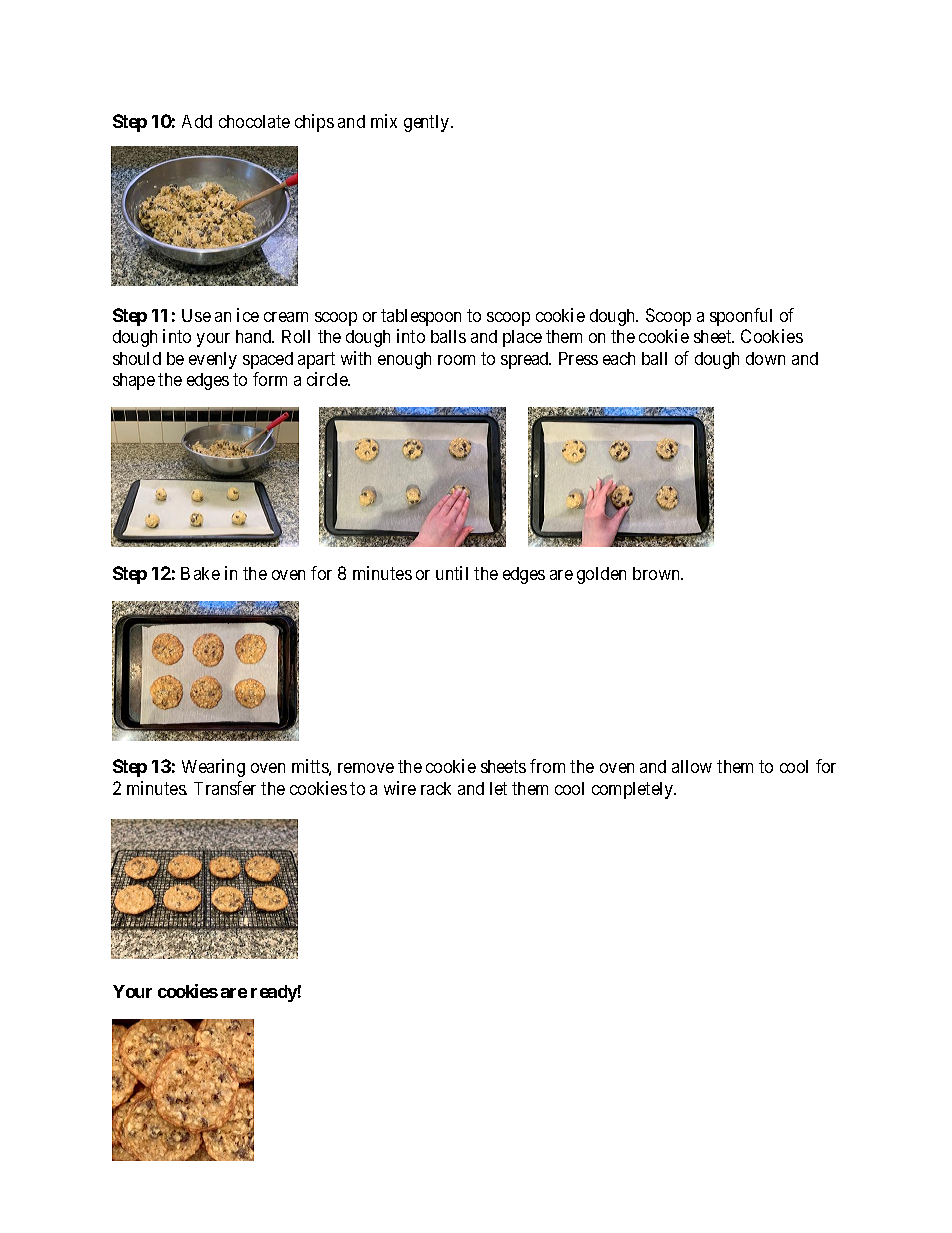  I want to click on allow, so click(692, 766).
